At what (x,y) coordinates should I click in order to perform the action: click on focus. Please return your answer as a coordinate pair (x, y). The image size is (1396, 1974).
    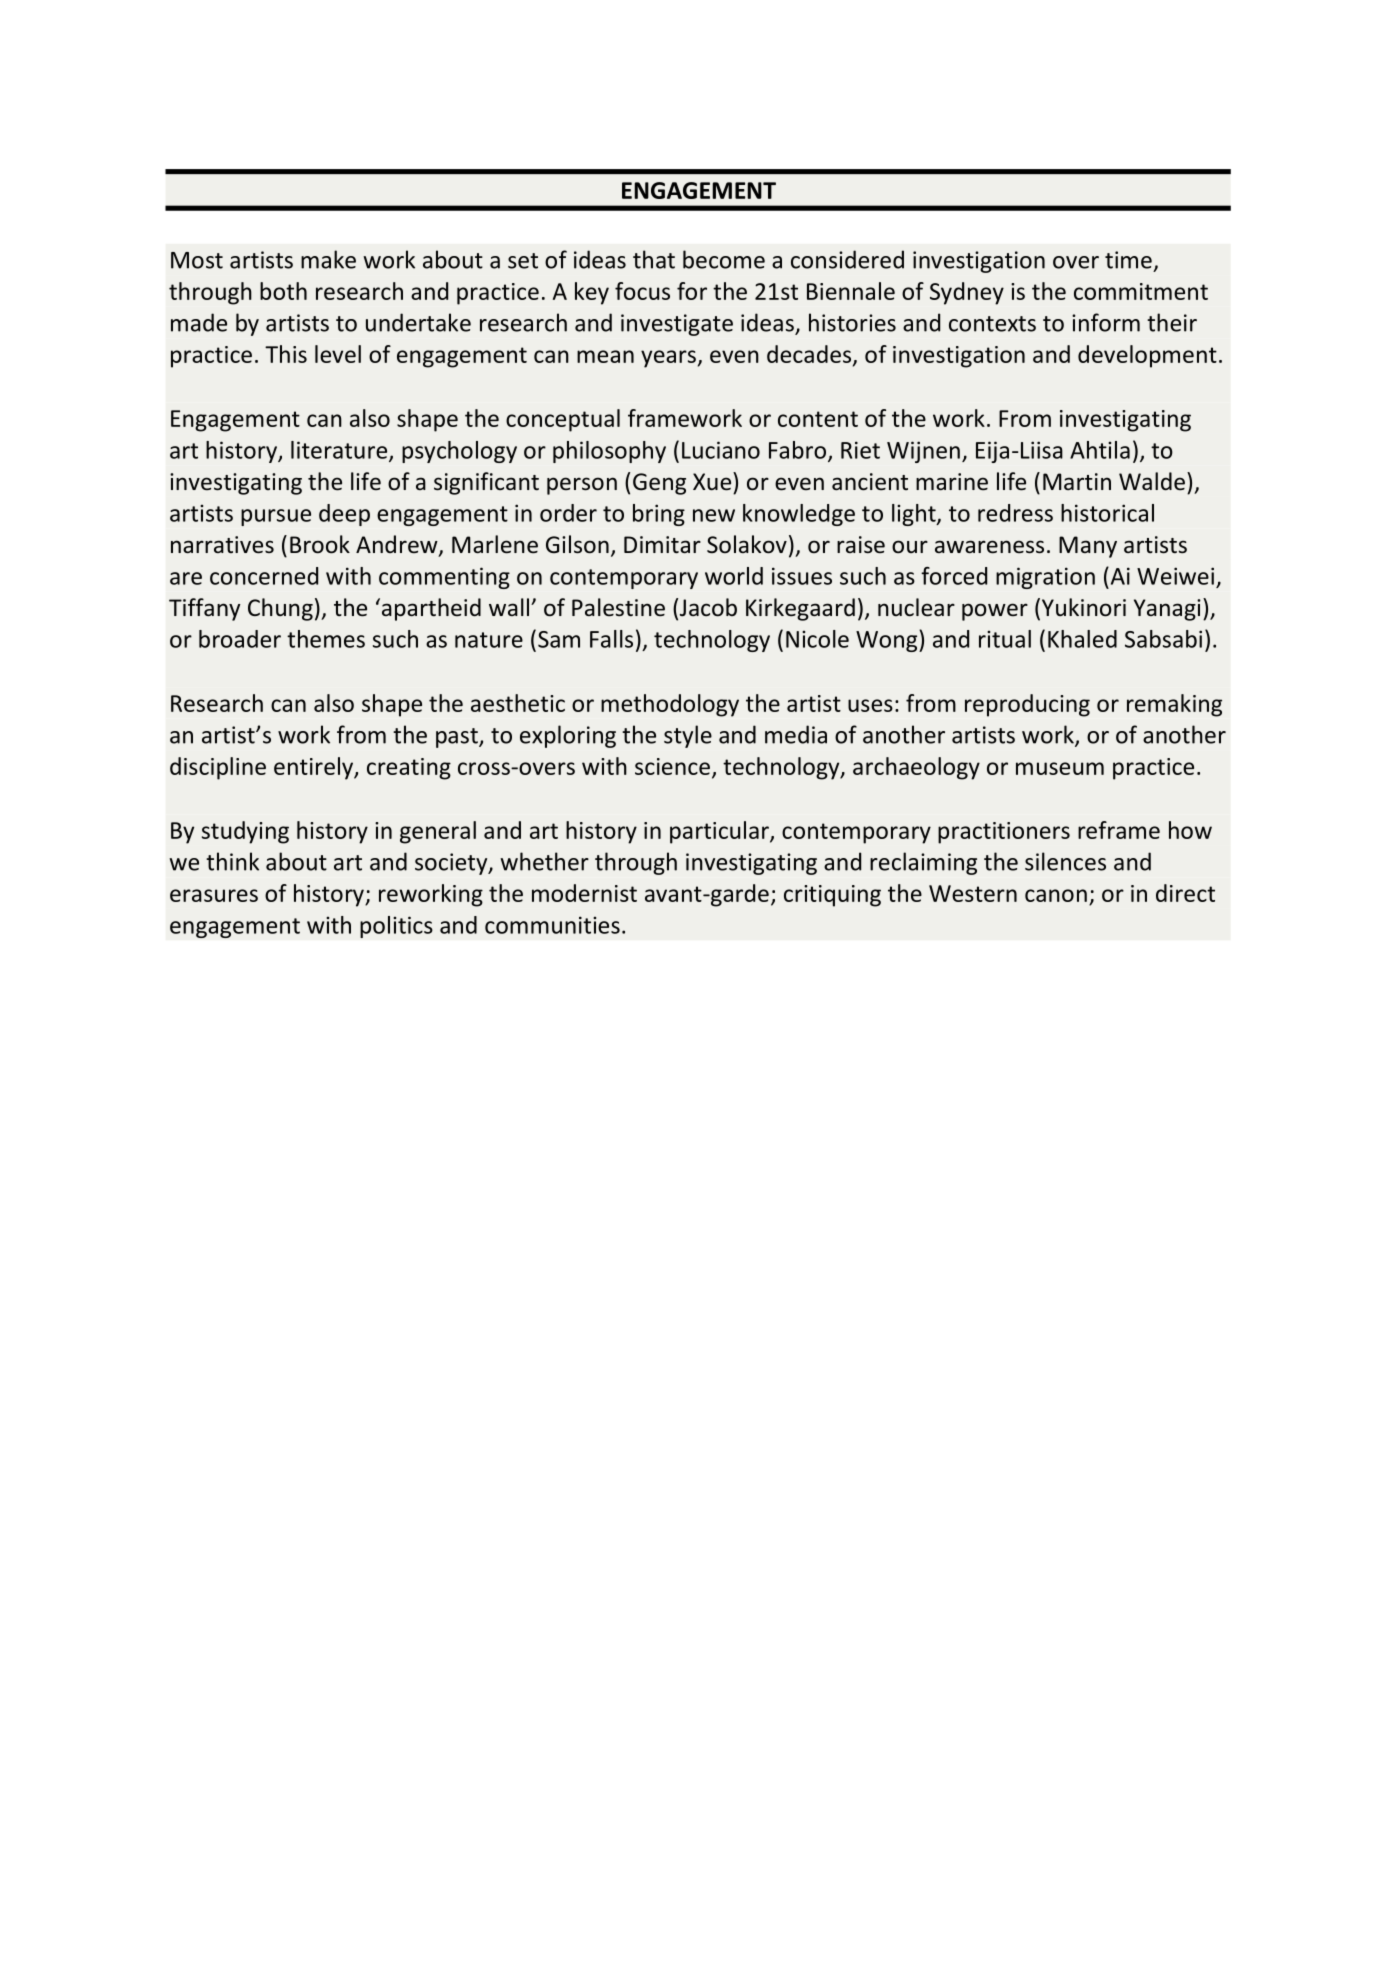
    Looking at the image, I should click on (642, 291).
